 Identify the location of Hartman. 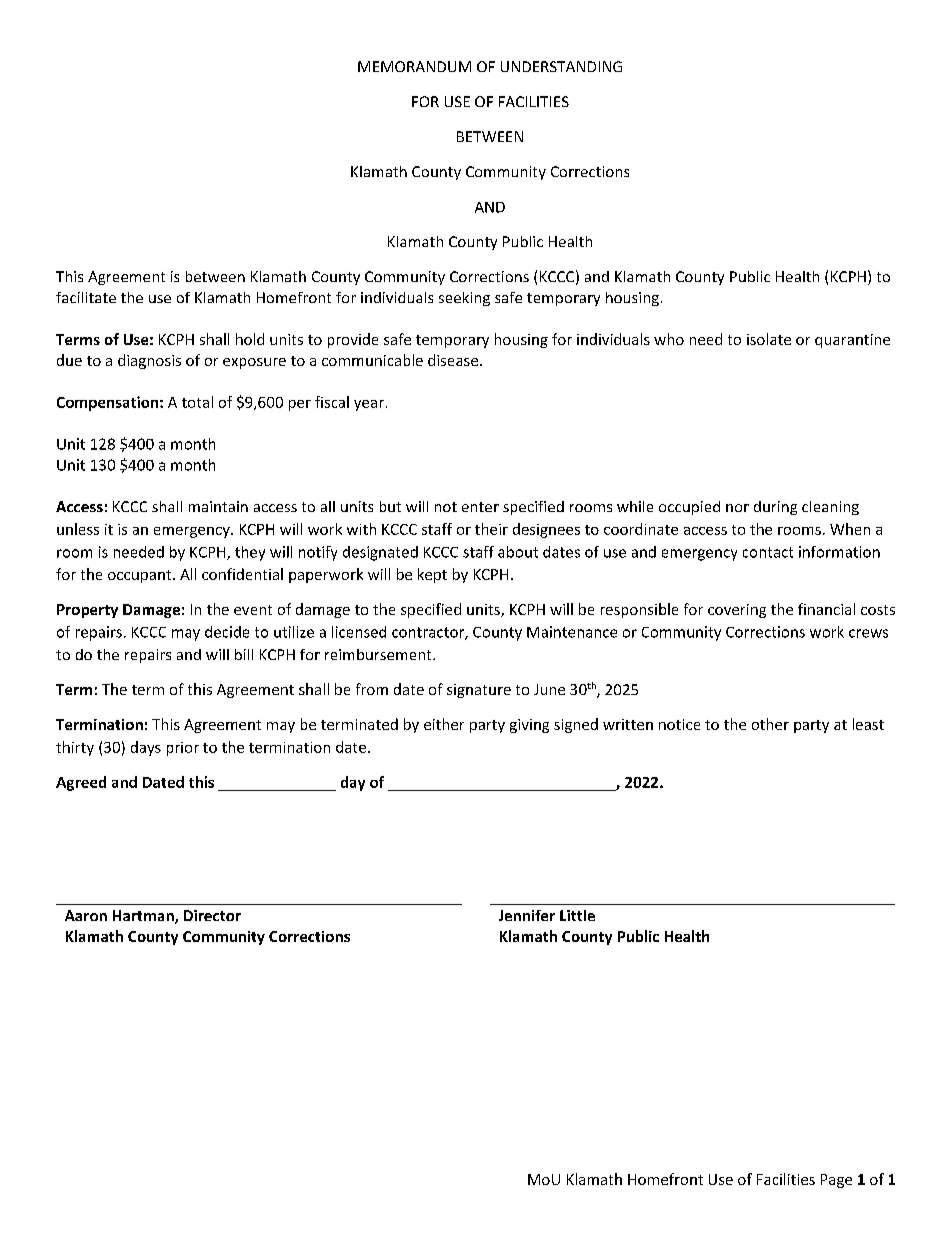
(144, 917).
